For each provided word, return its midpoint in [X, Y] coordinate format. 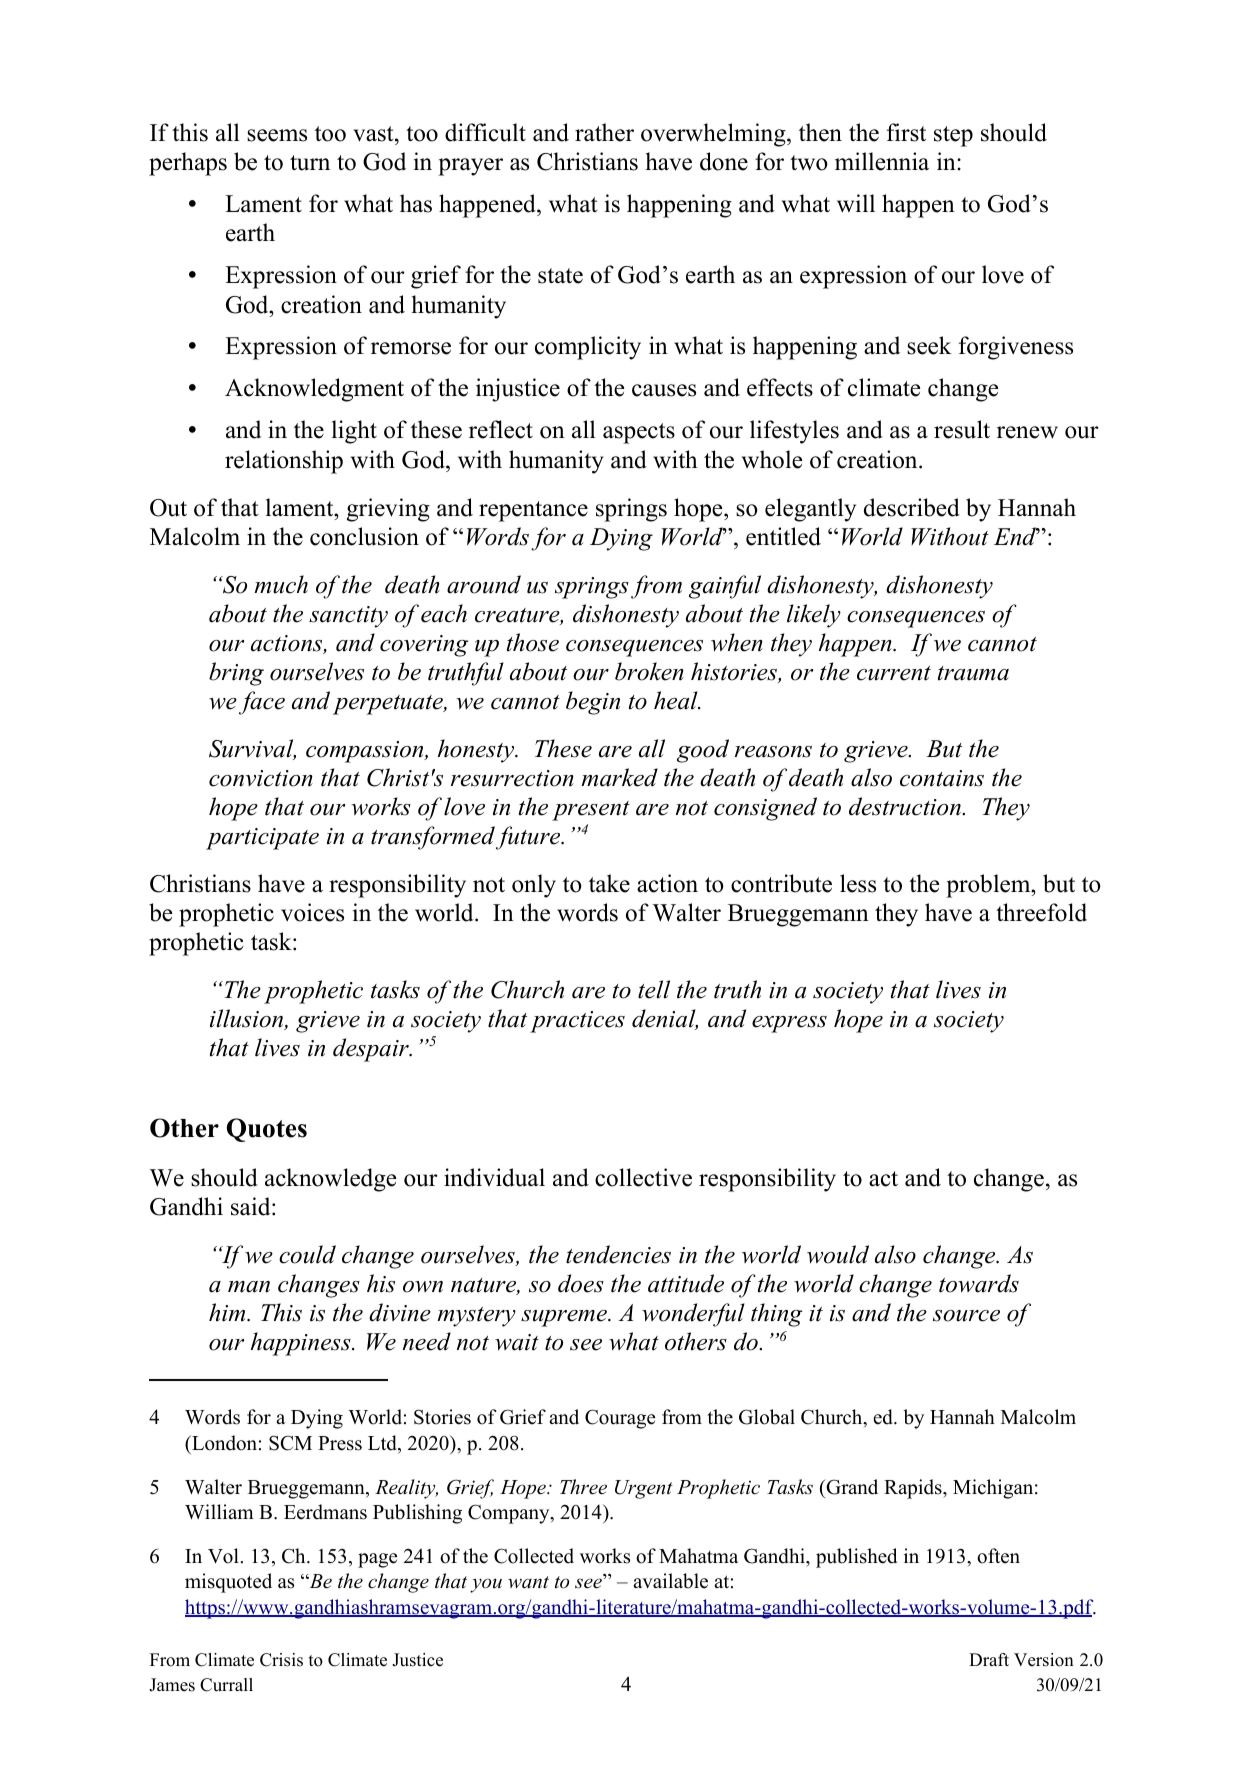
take [609, 883]
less [858, 883]
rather [604, 132]
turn [310, 163]
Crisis [281, 1660]
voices [312, 912]
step [953, 136]
